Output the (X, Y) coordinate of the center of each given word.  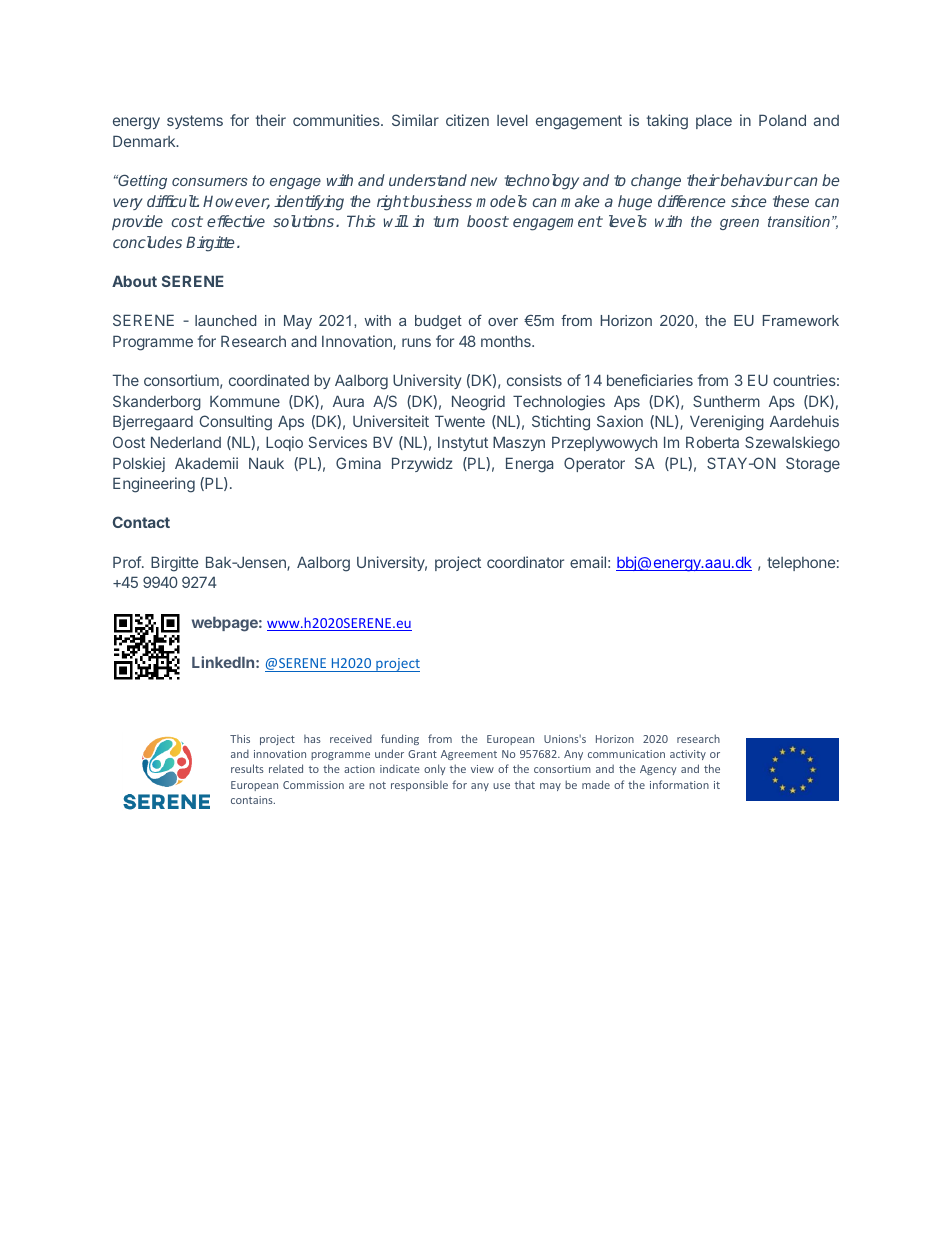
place (714, 121)
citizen (467, 120)
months (507, 341)
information (679, 784)
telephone (801, 564)
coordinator (525, 562)
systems (195, 122)
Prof (128, 562)
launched (225, 320)
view (482, 769)
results (247, 768)
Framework (801, 320)
